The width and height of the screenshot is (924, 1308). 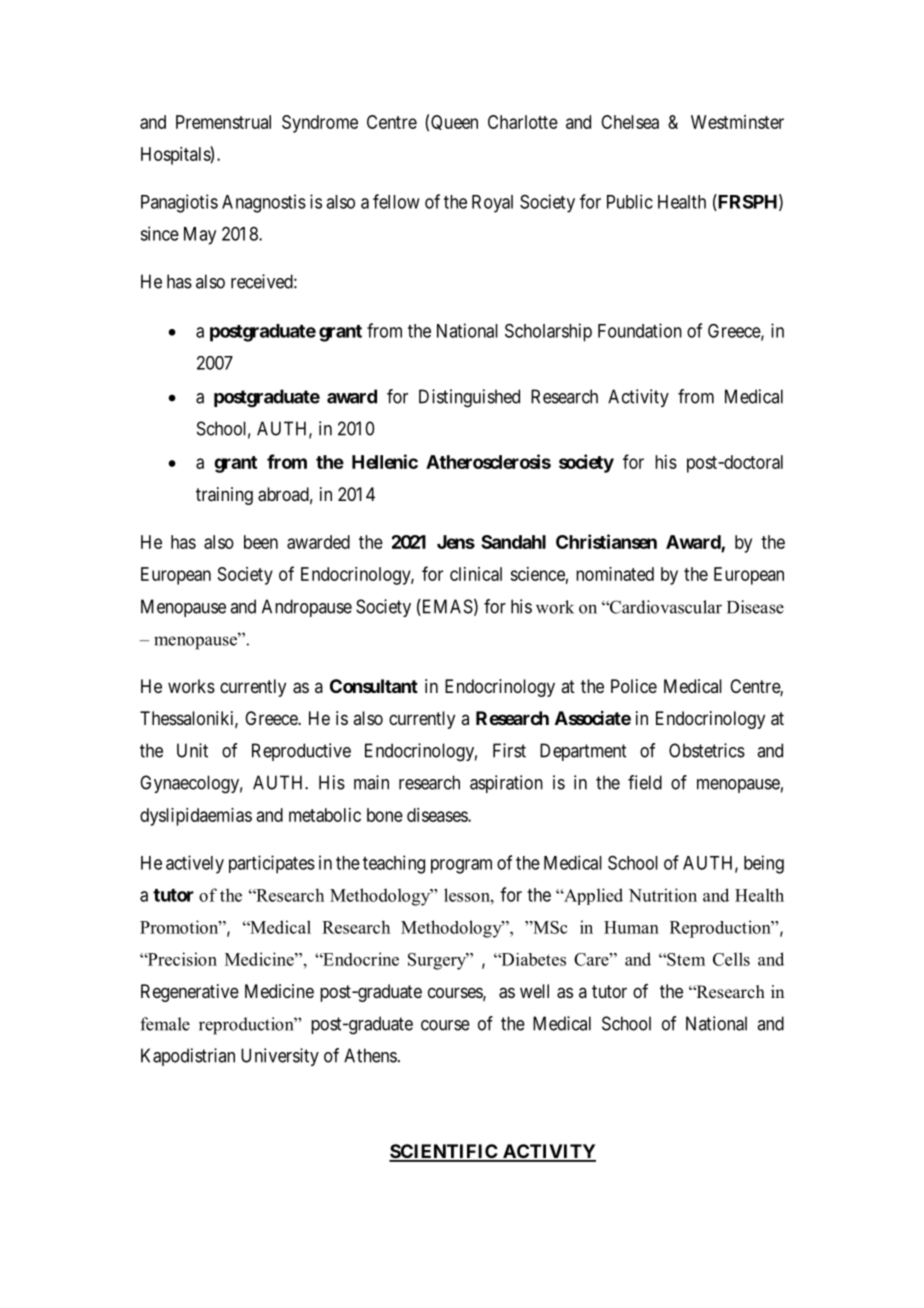 I want to click on Christiansen, so click(x=606, y=541).
